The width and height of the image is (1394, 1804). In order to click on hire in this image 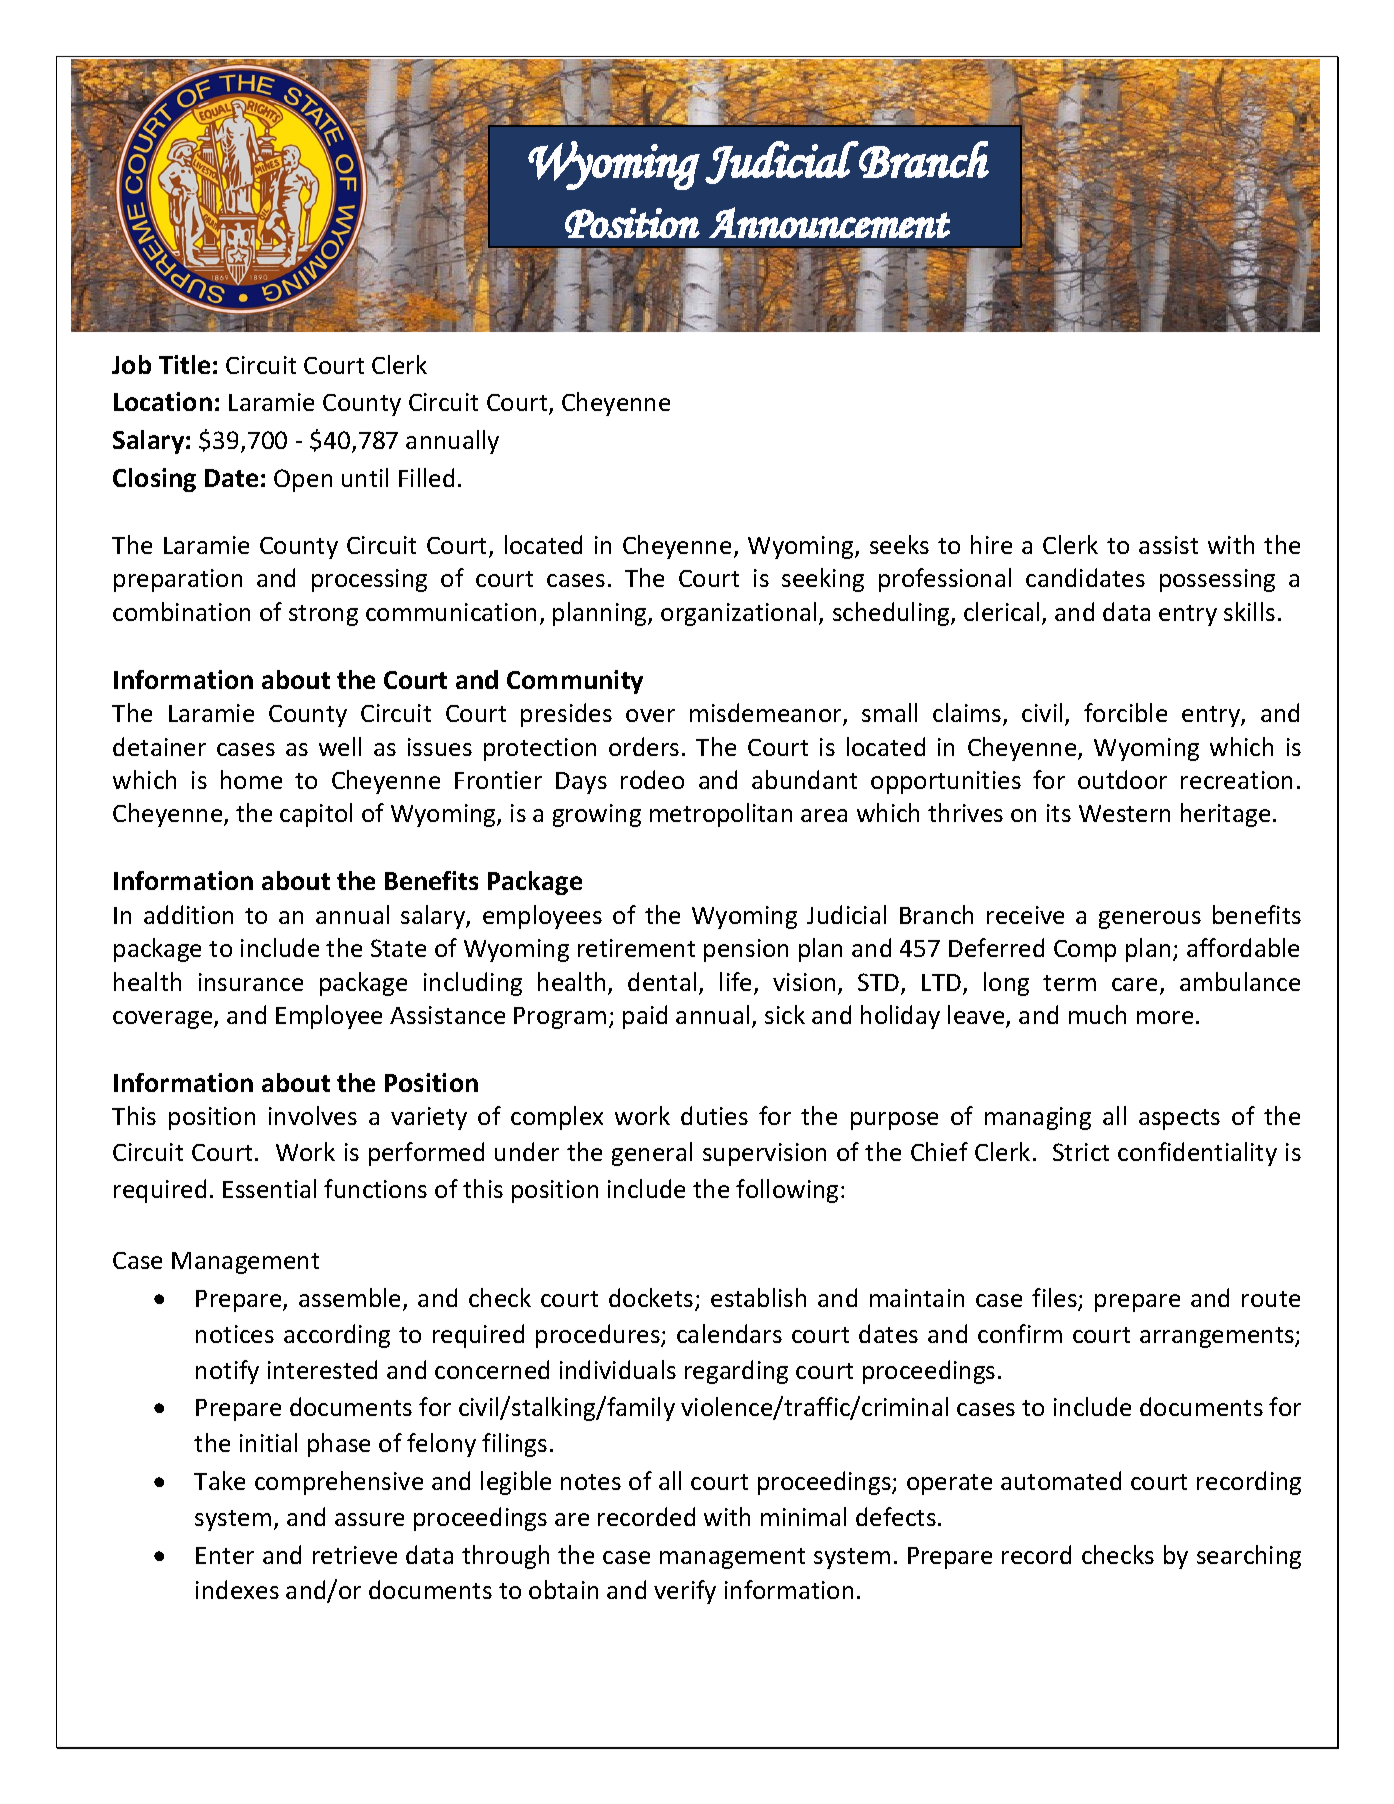, I will do `click(991, 544)`.
